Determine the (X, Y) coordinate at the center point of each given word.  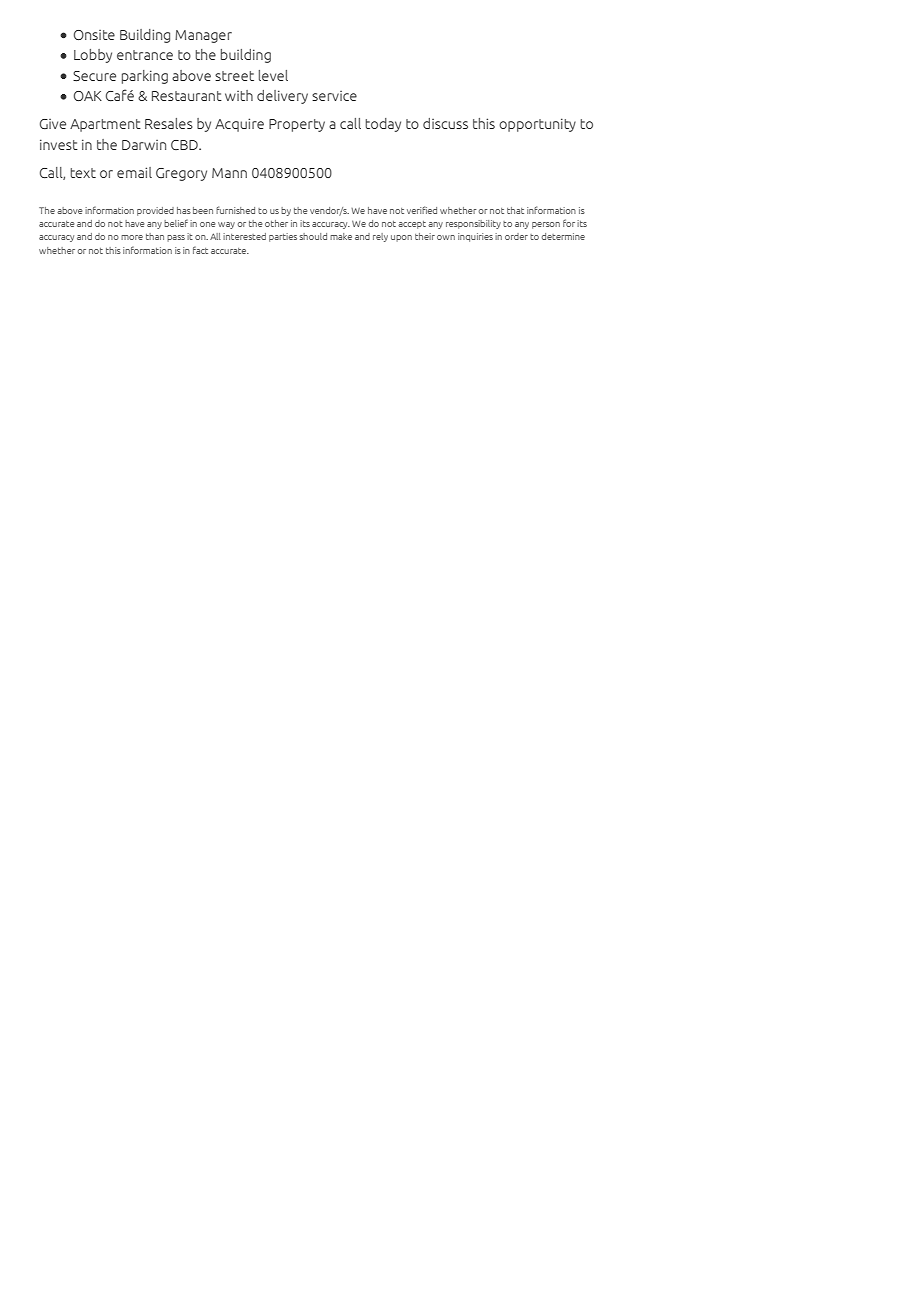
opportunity (537, 125)
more (132, 237)
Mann (229, 173)
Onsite (94, 35)
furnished (235, 210)
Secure (94, 76)
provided (155, 211)
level (273, 75)
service (334, 96)
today (383, 125)
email (134, 172)
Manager (203, 36)
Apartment (105, 125)
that (515, 210)
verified (422, 210)
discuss (445, 123)
